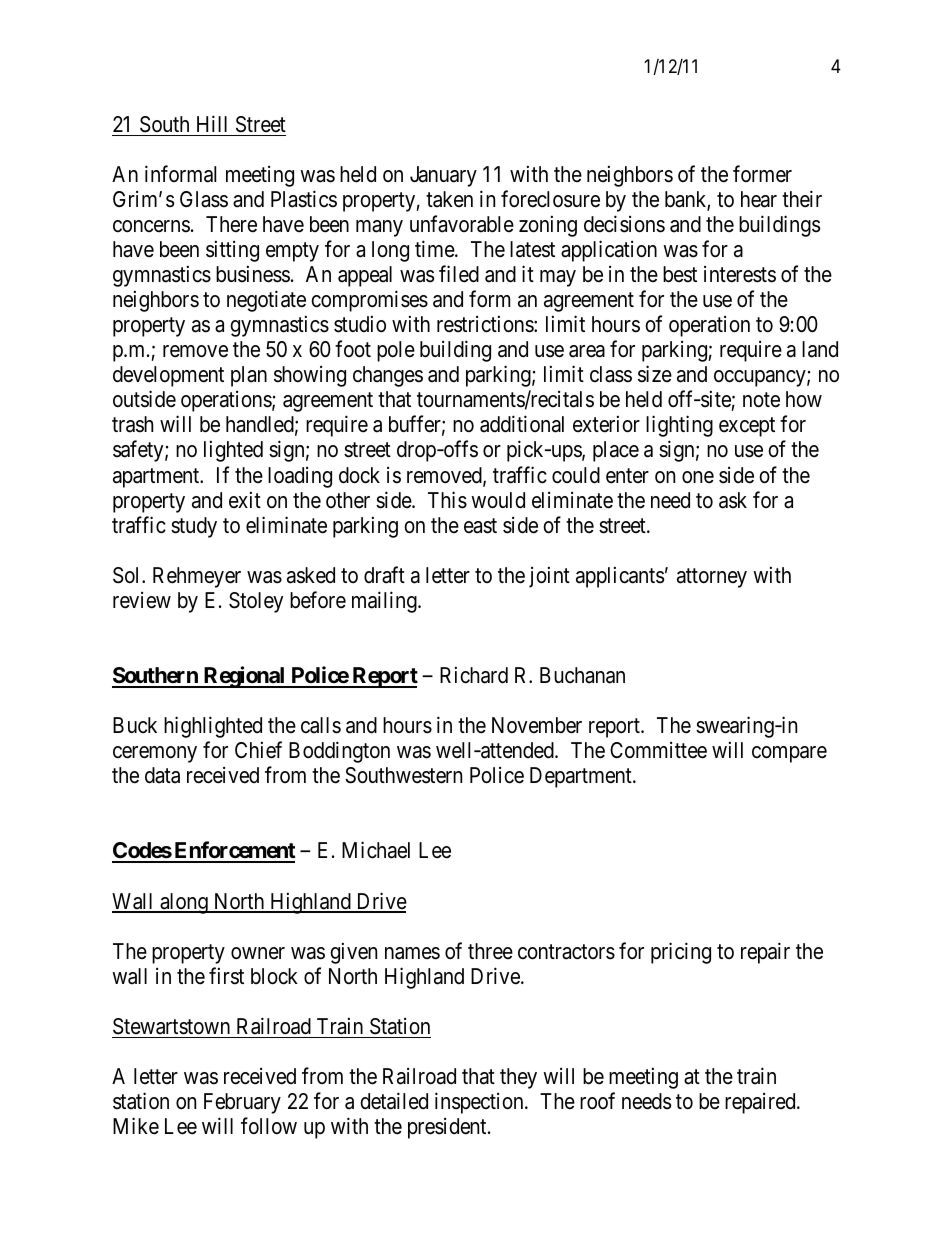 The image size is (952, 1233). Describe the element at coordinates (537, 725) in the screenshot. I see `November` at that location.
